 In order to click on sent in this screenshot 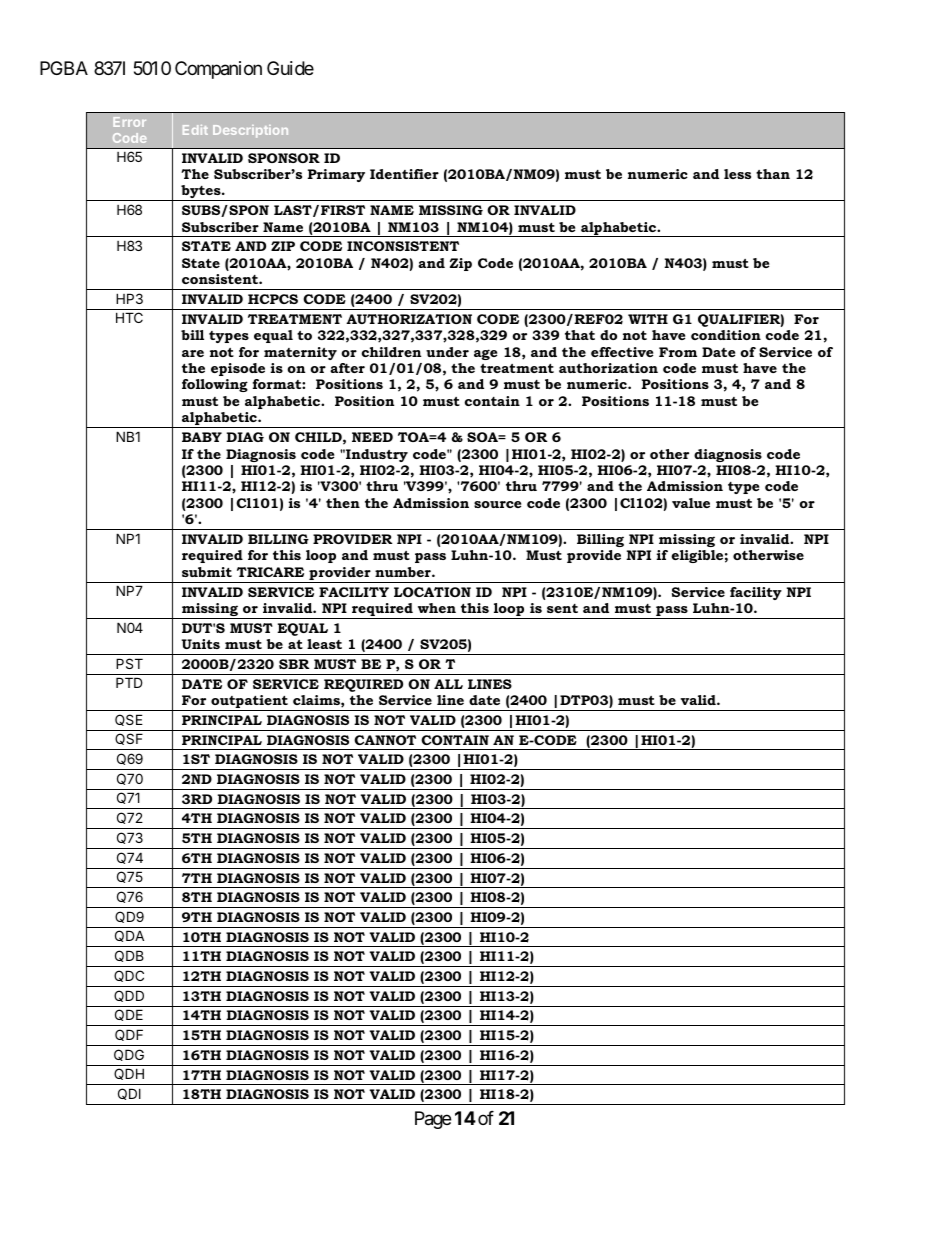, I will do `click(562, 608)`.
